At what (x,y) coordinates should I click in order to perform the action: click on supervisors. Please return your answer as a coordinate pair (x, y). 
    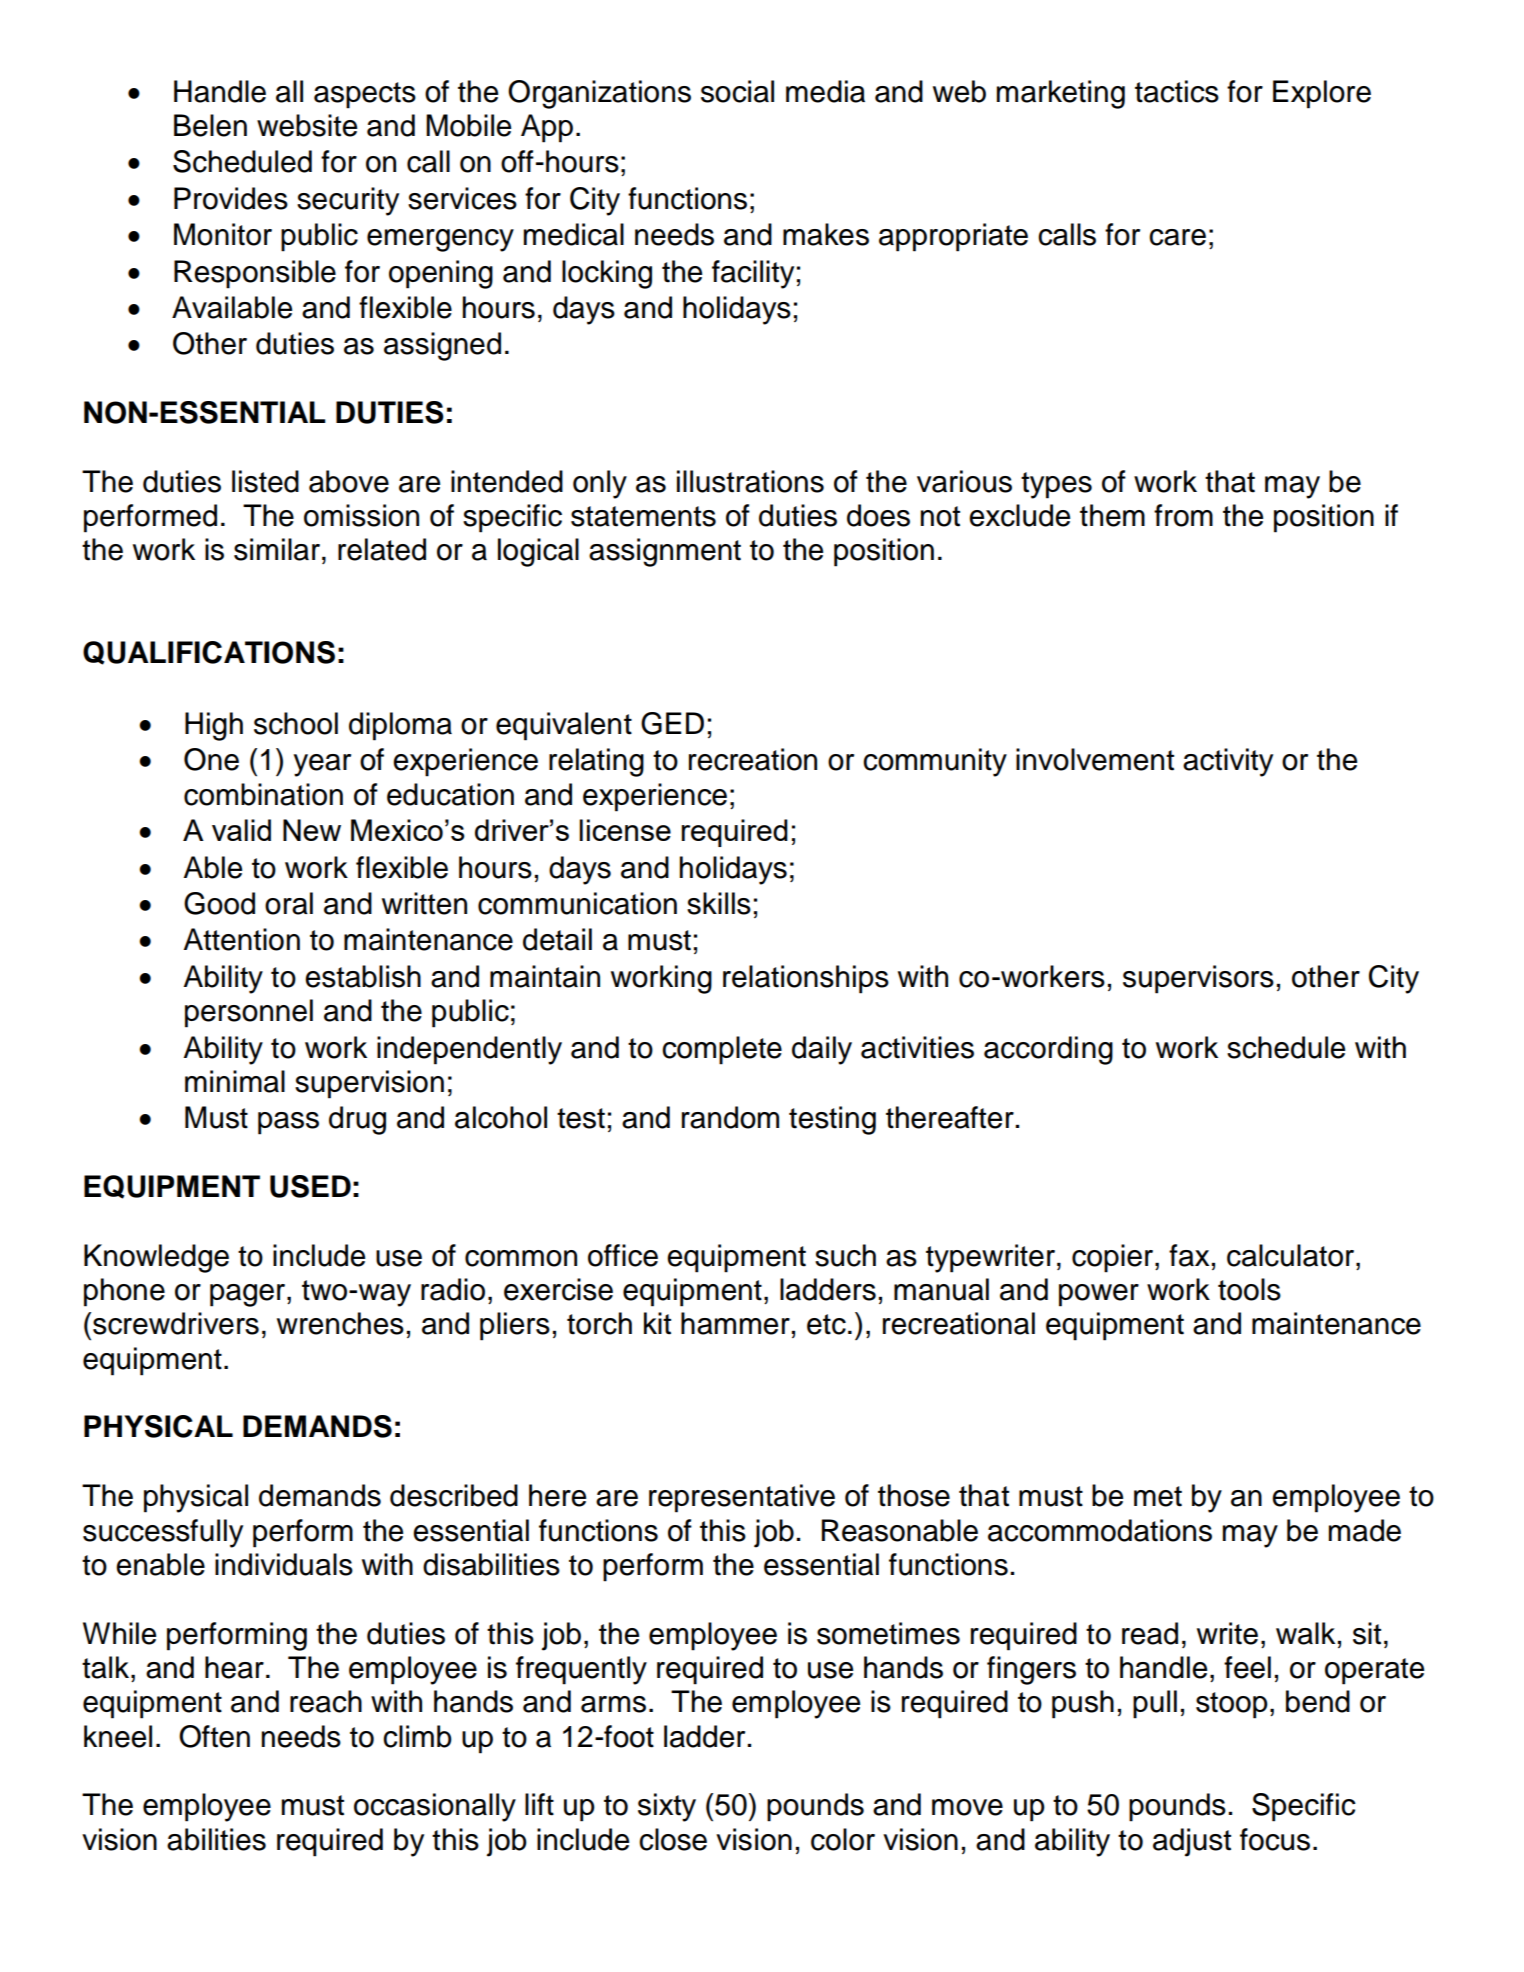
    Looking at the image, I should click on (1198, 979).
